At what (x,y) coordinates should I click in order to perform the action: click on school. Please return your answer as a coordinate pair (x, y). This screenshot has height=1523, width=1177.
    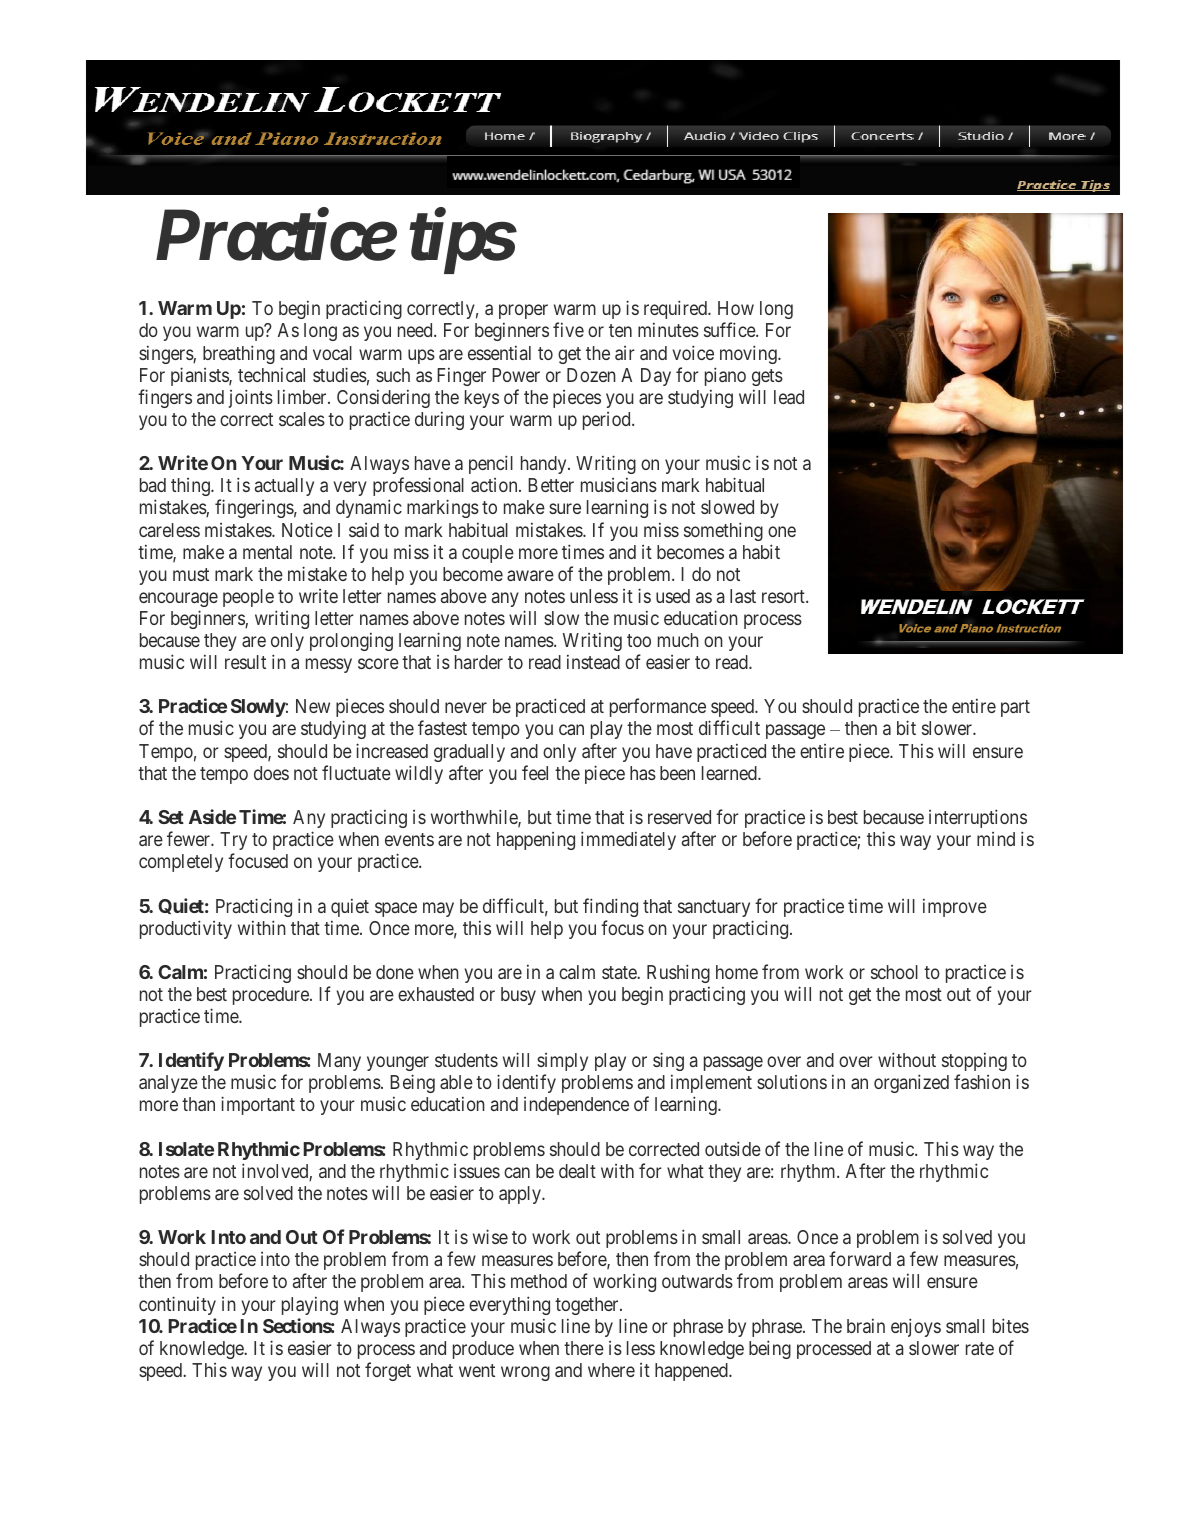
    Looking at the image, I should click on (894, 972).
